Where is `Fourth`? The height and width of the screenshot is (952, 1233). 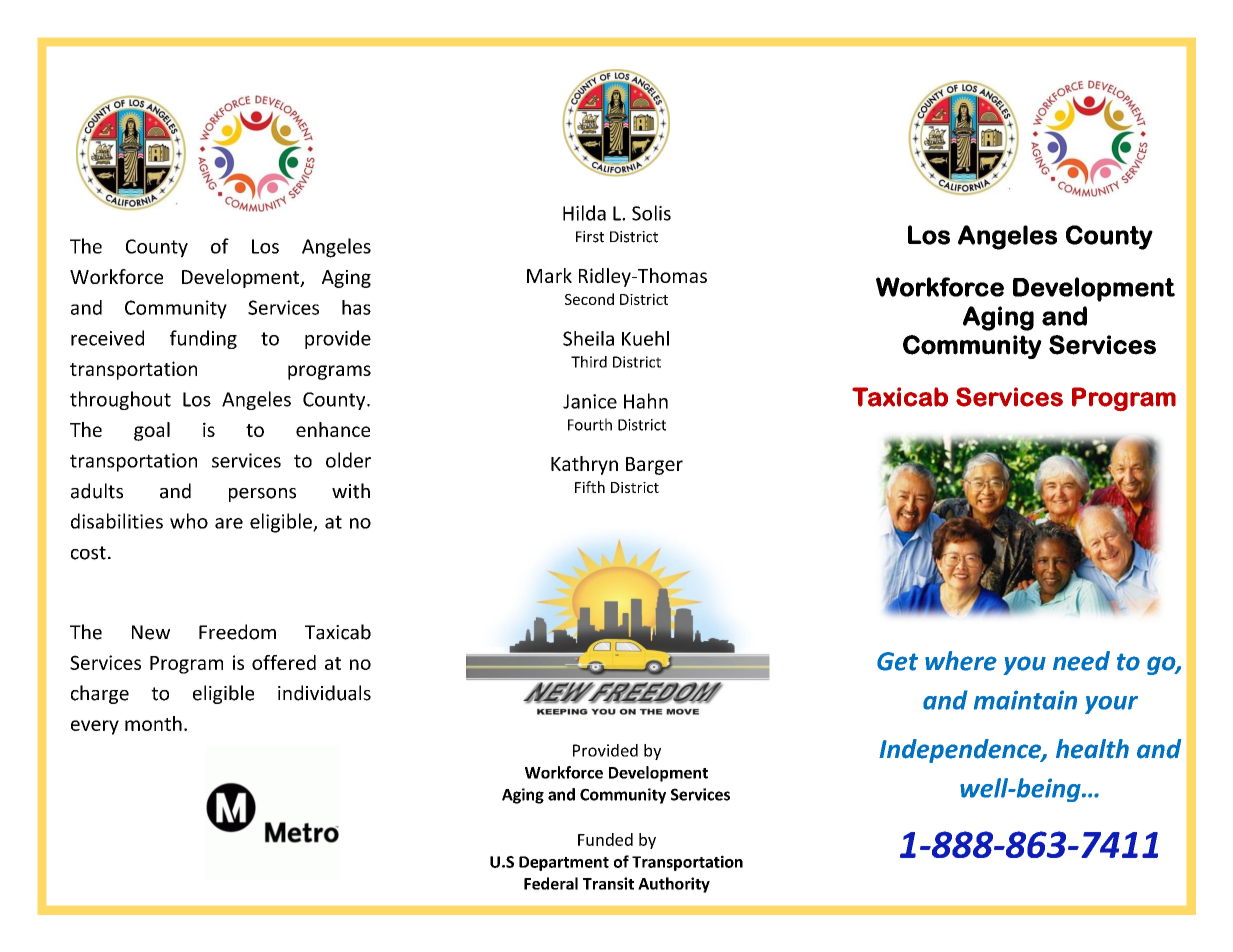
Fourth is located at coordinates (590, 424).
